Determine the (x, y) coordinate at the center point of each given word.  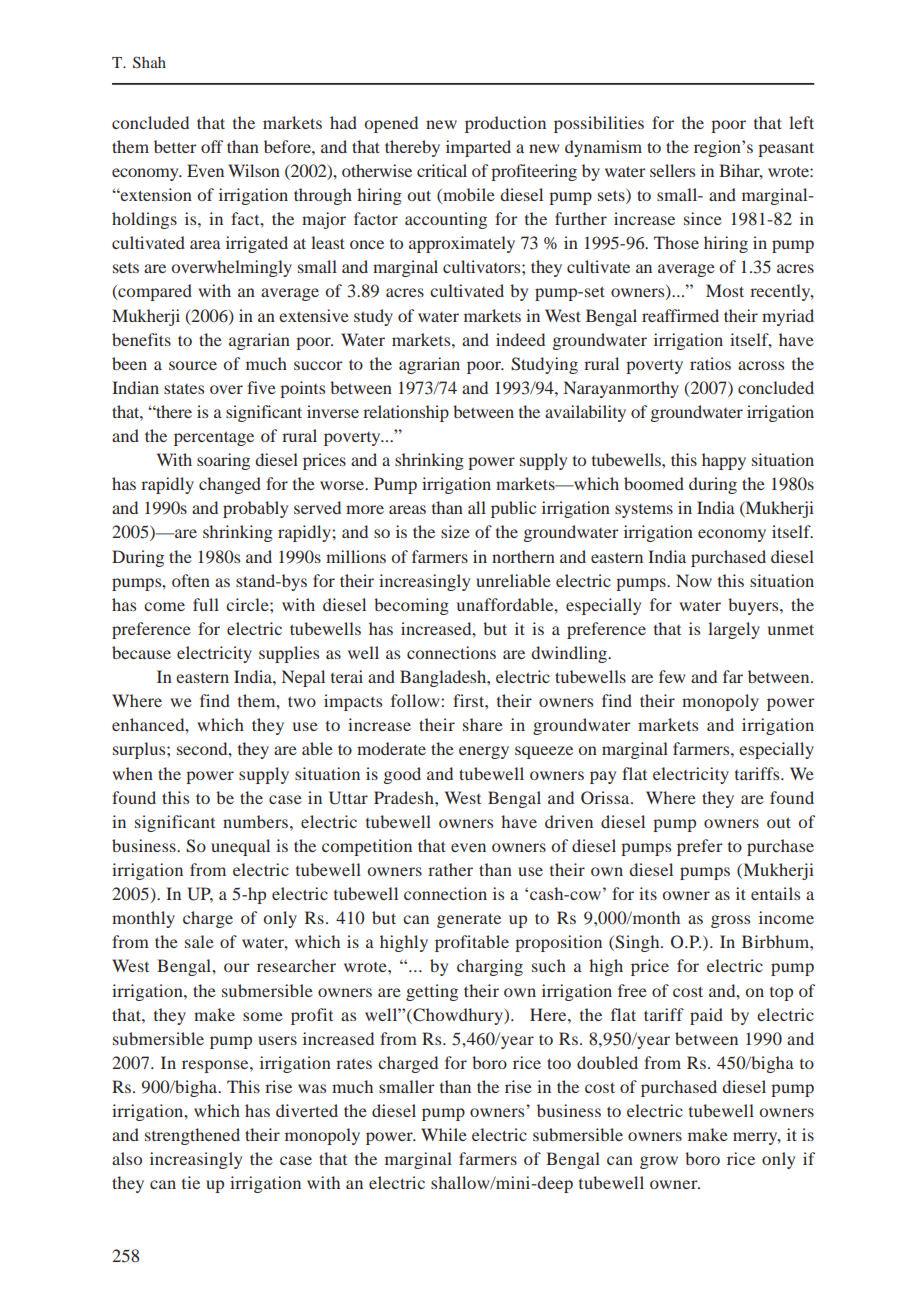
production (505, 124)
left (801, 122)
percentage (214, 438)
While (444, 1134)
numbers (255, 821)
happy (724, 461)
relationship (406, 413)
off (212, 146)
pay (603, 777)
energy (484, 752)
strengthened (192, 1136)
